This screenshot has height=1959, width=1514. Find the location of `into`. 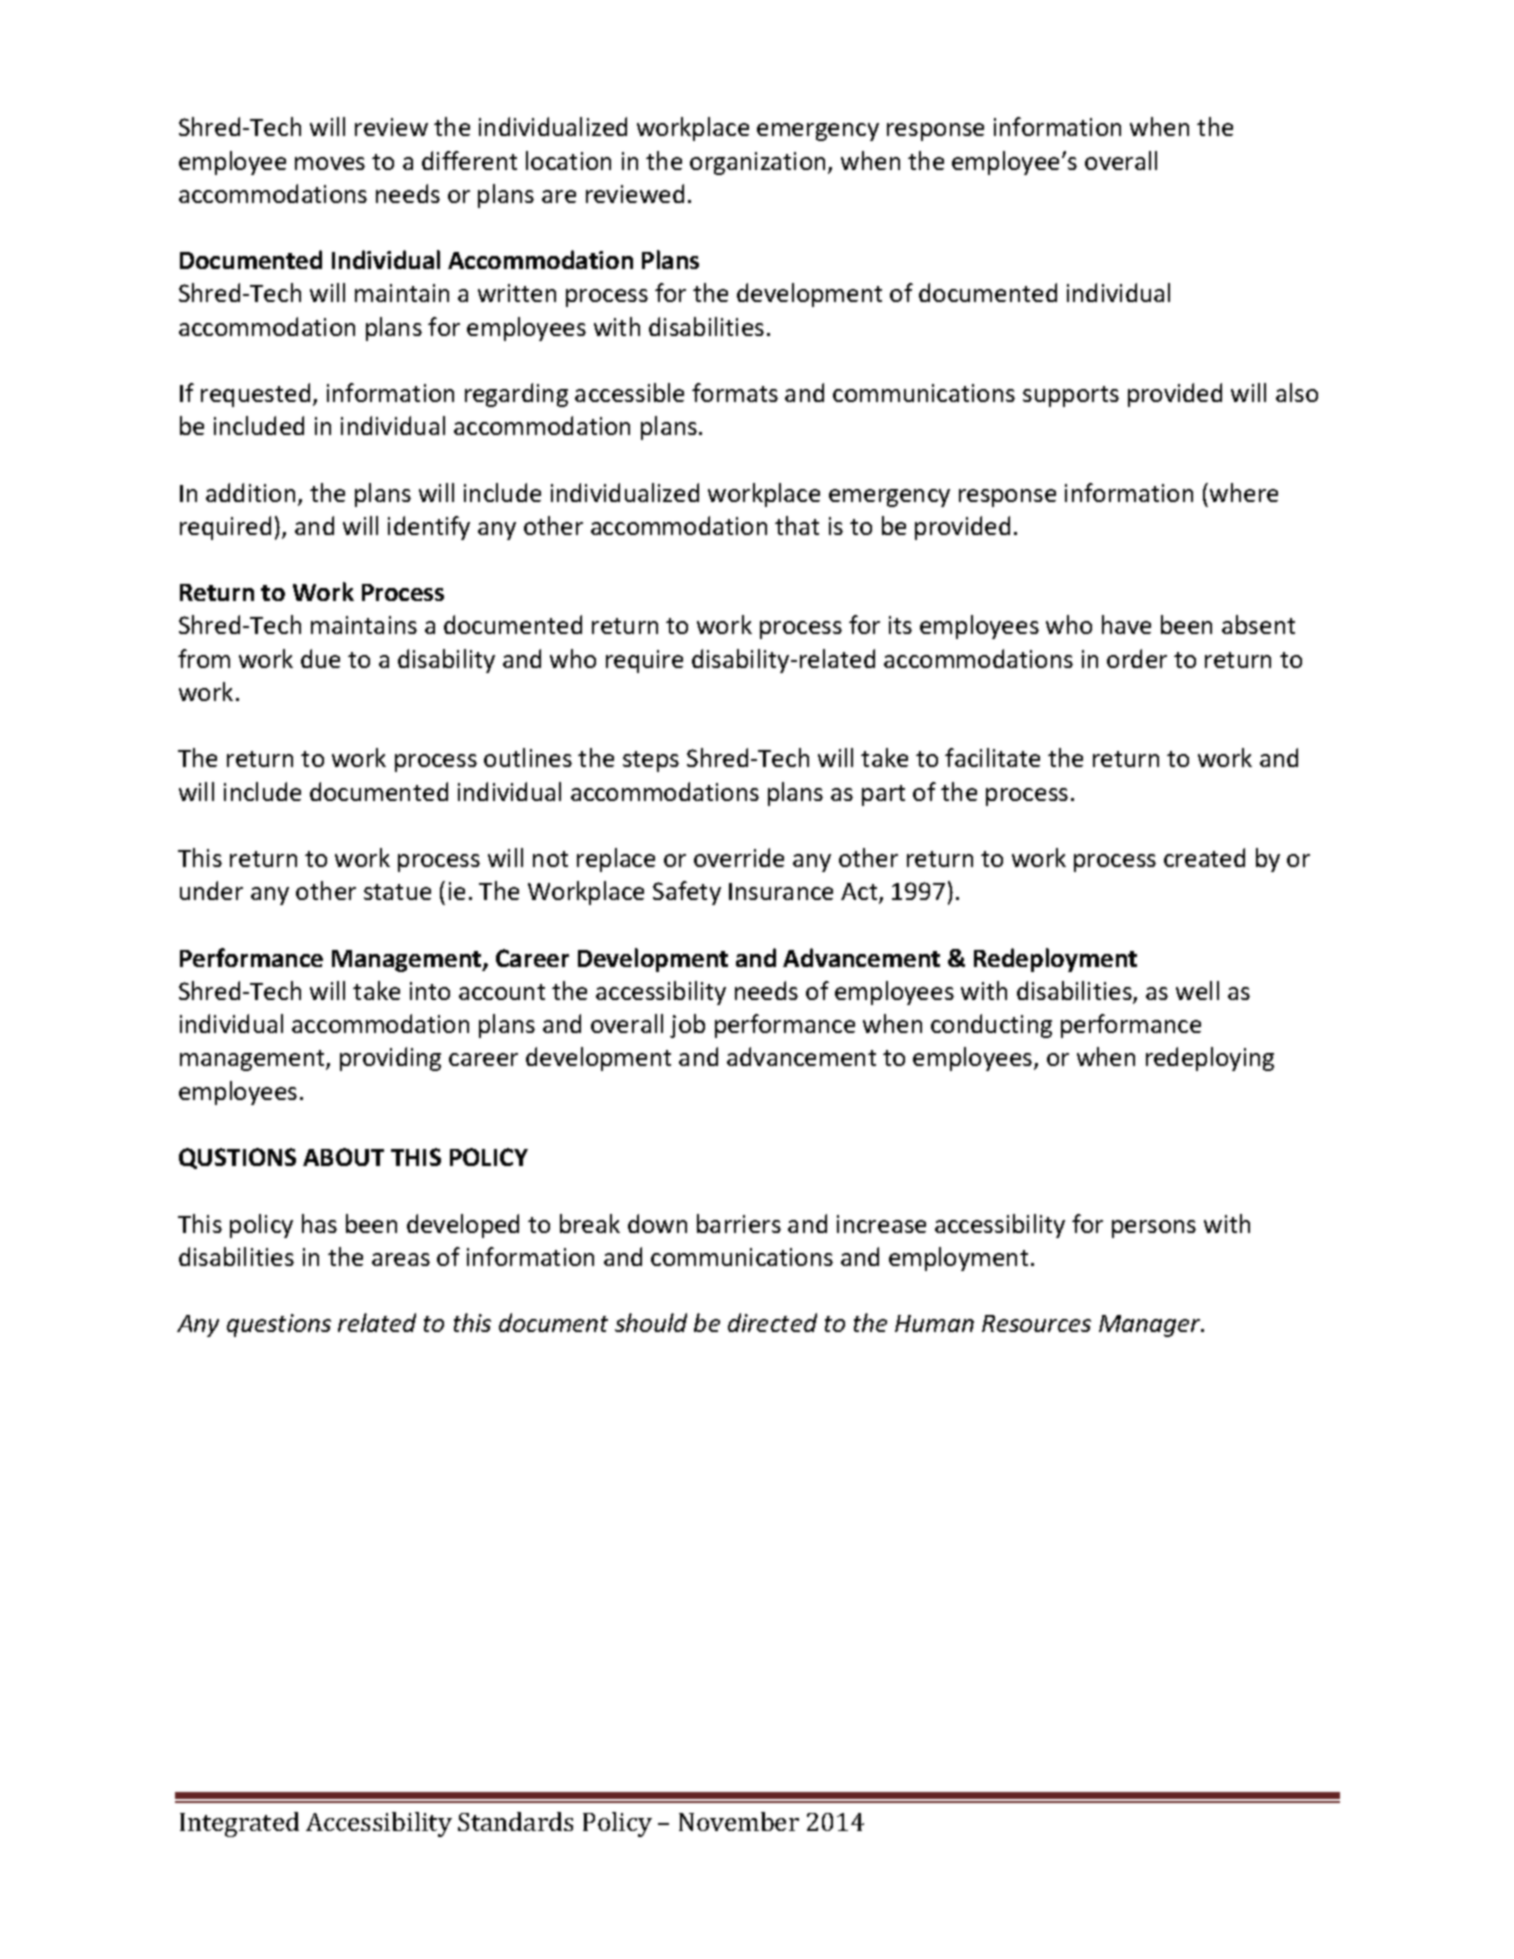

into is located at coordinates (430, 991).
